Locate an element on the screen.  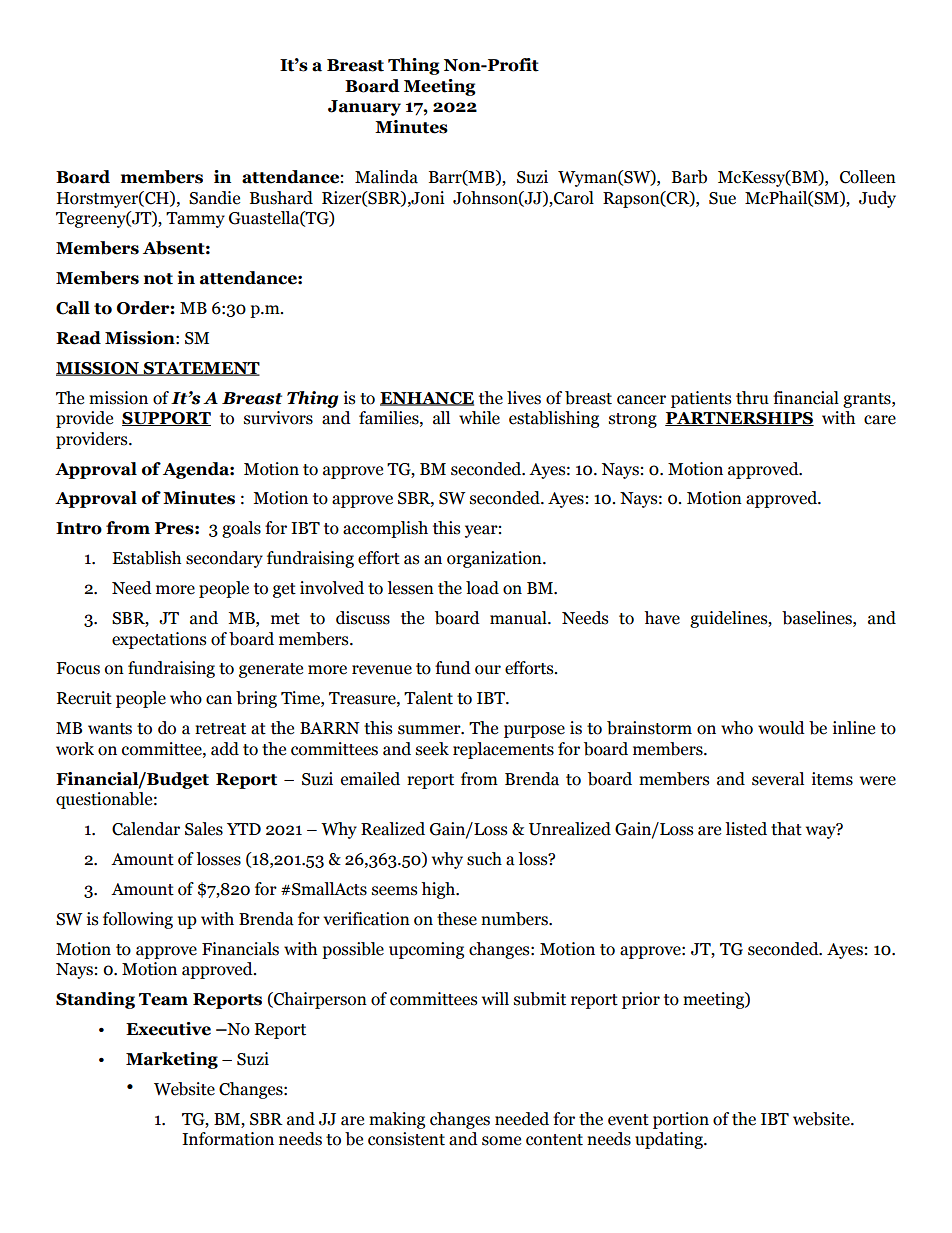
thru is located at coordinates (752, 398).
